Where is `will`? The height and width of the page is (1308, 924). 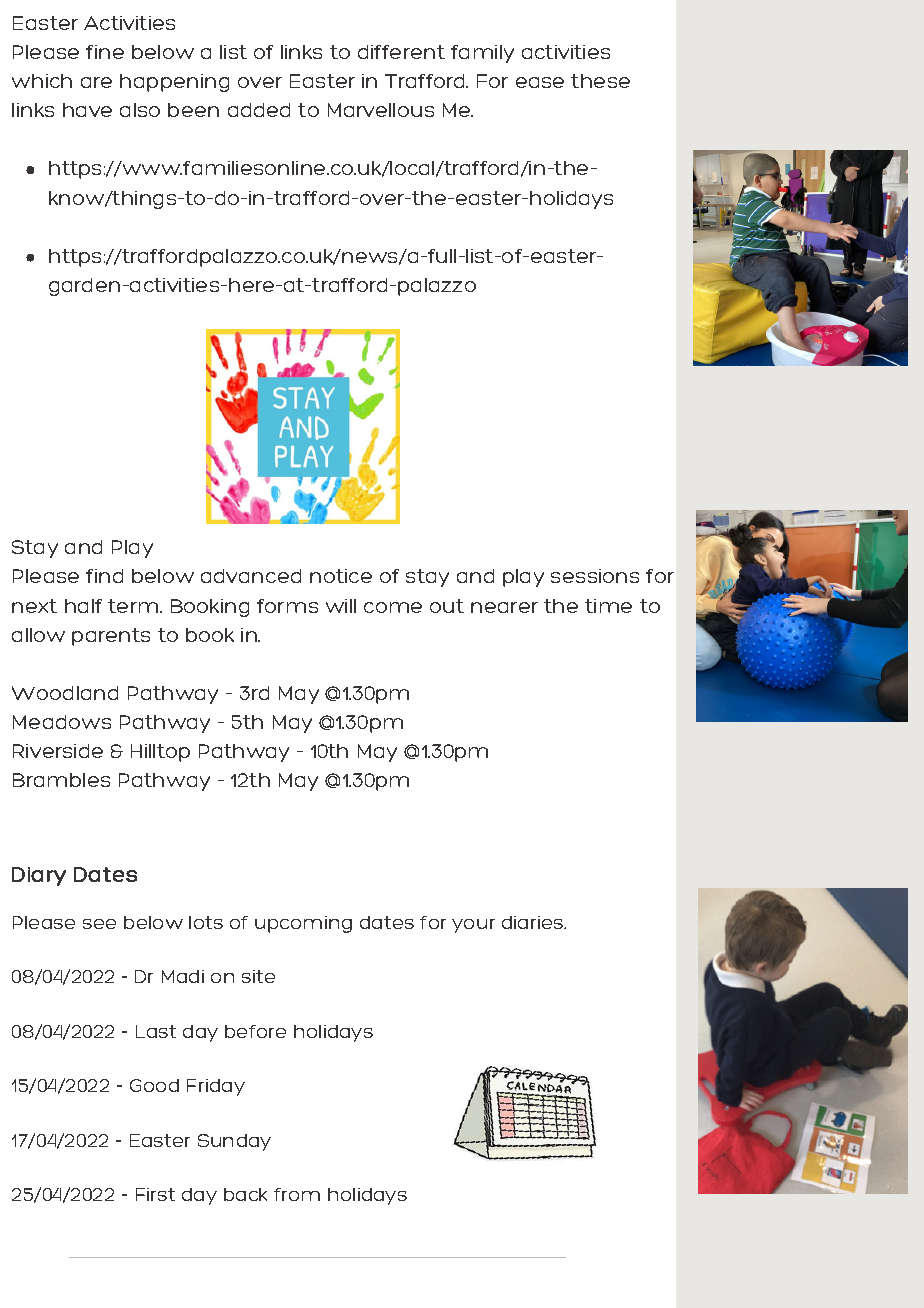
will is located at coordinates (341, 606).
